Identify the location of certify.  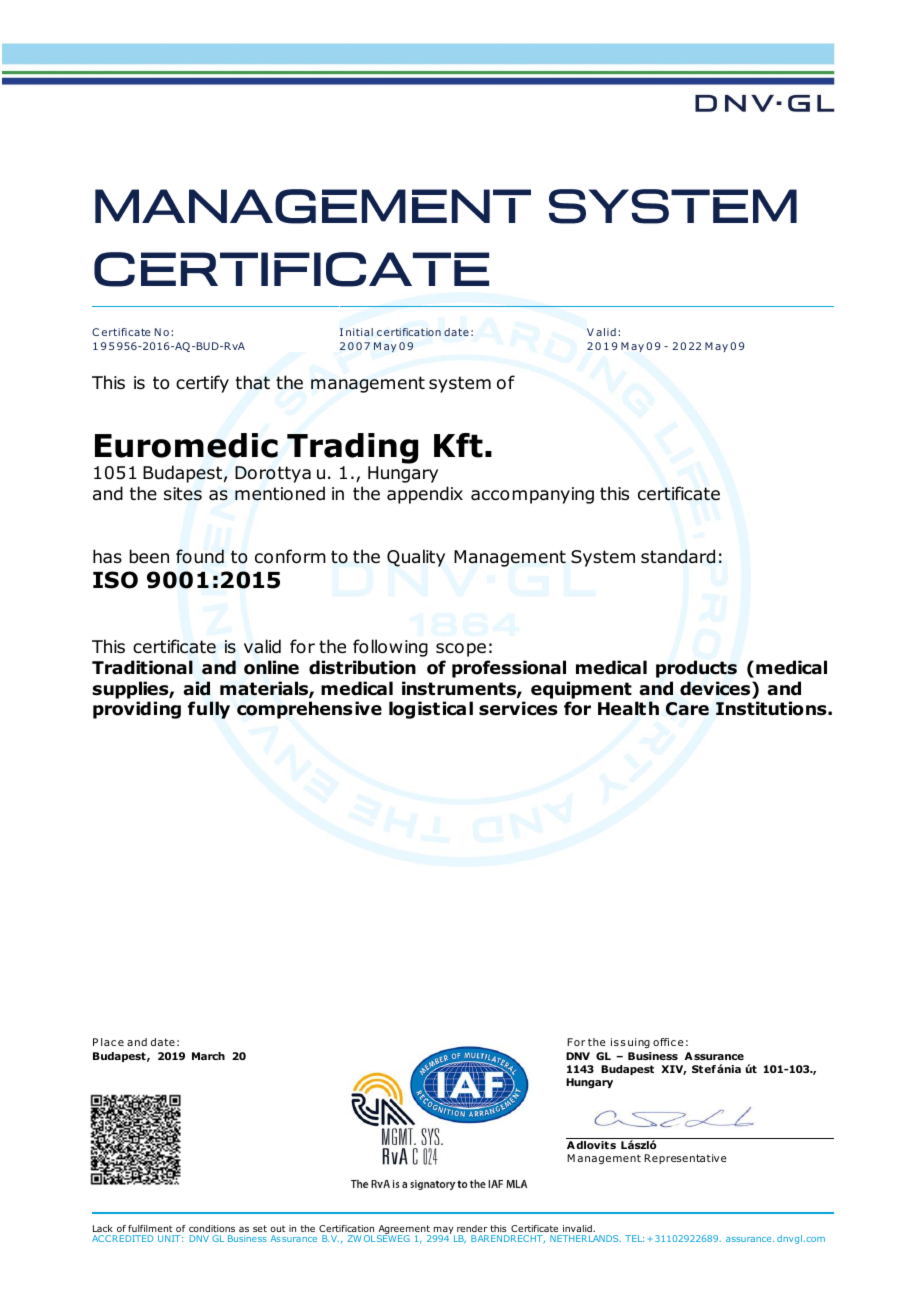
(202, 384).
